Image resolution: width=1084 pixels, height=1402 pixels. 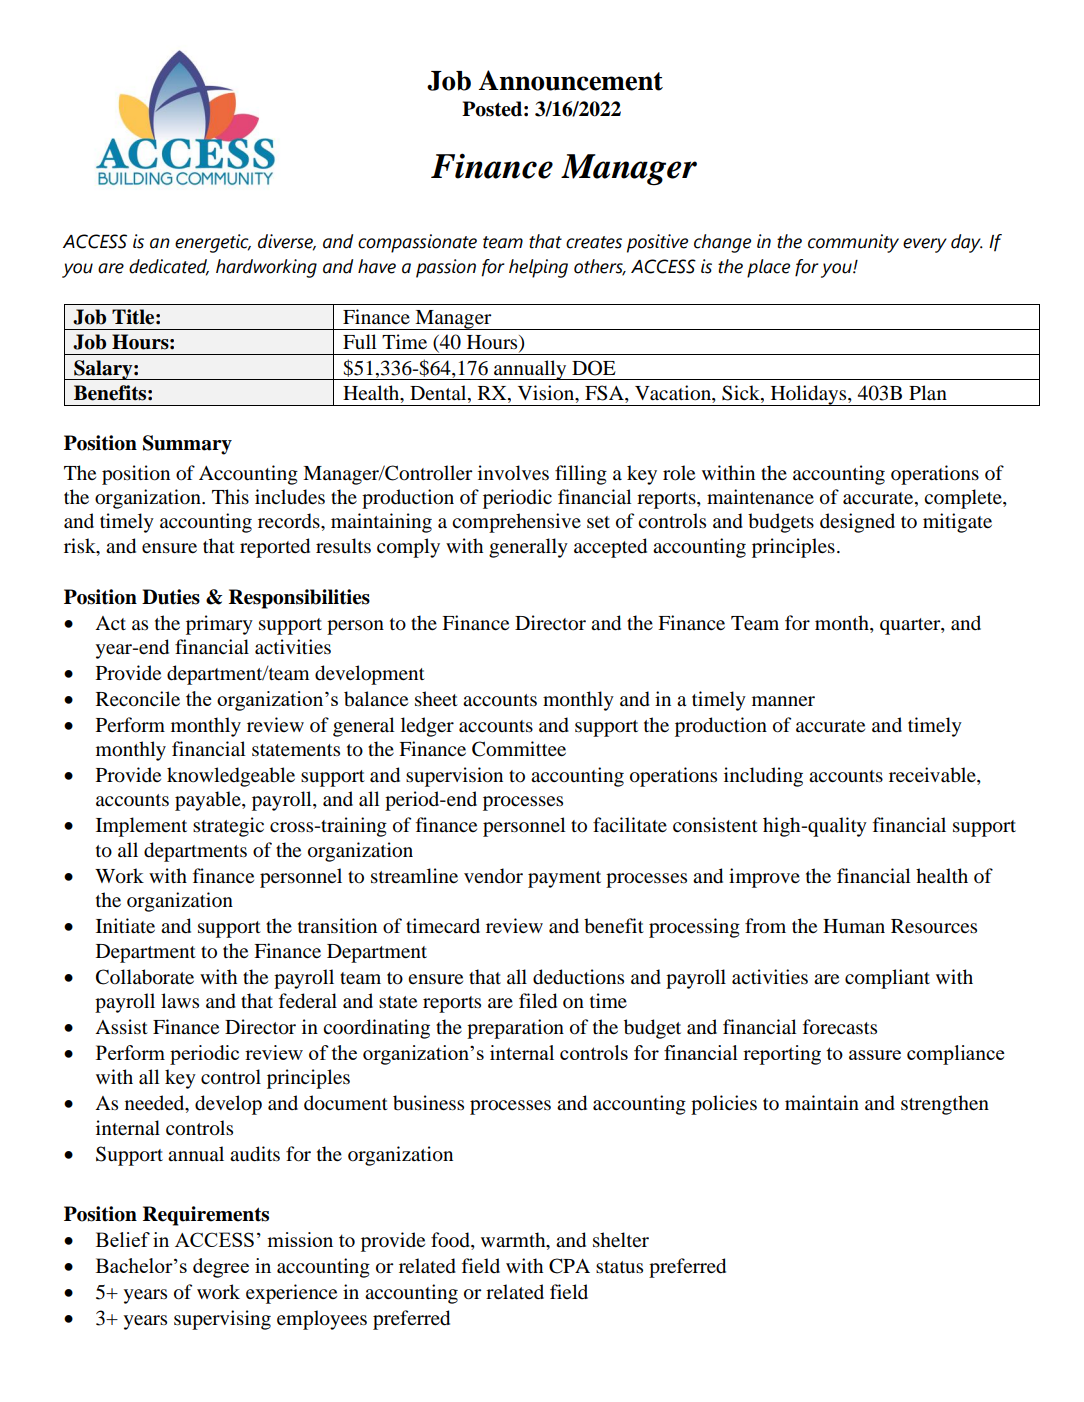 I want to click on comprehensive, so click(x=516, y=523).
